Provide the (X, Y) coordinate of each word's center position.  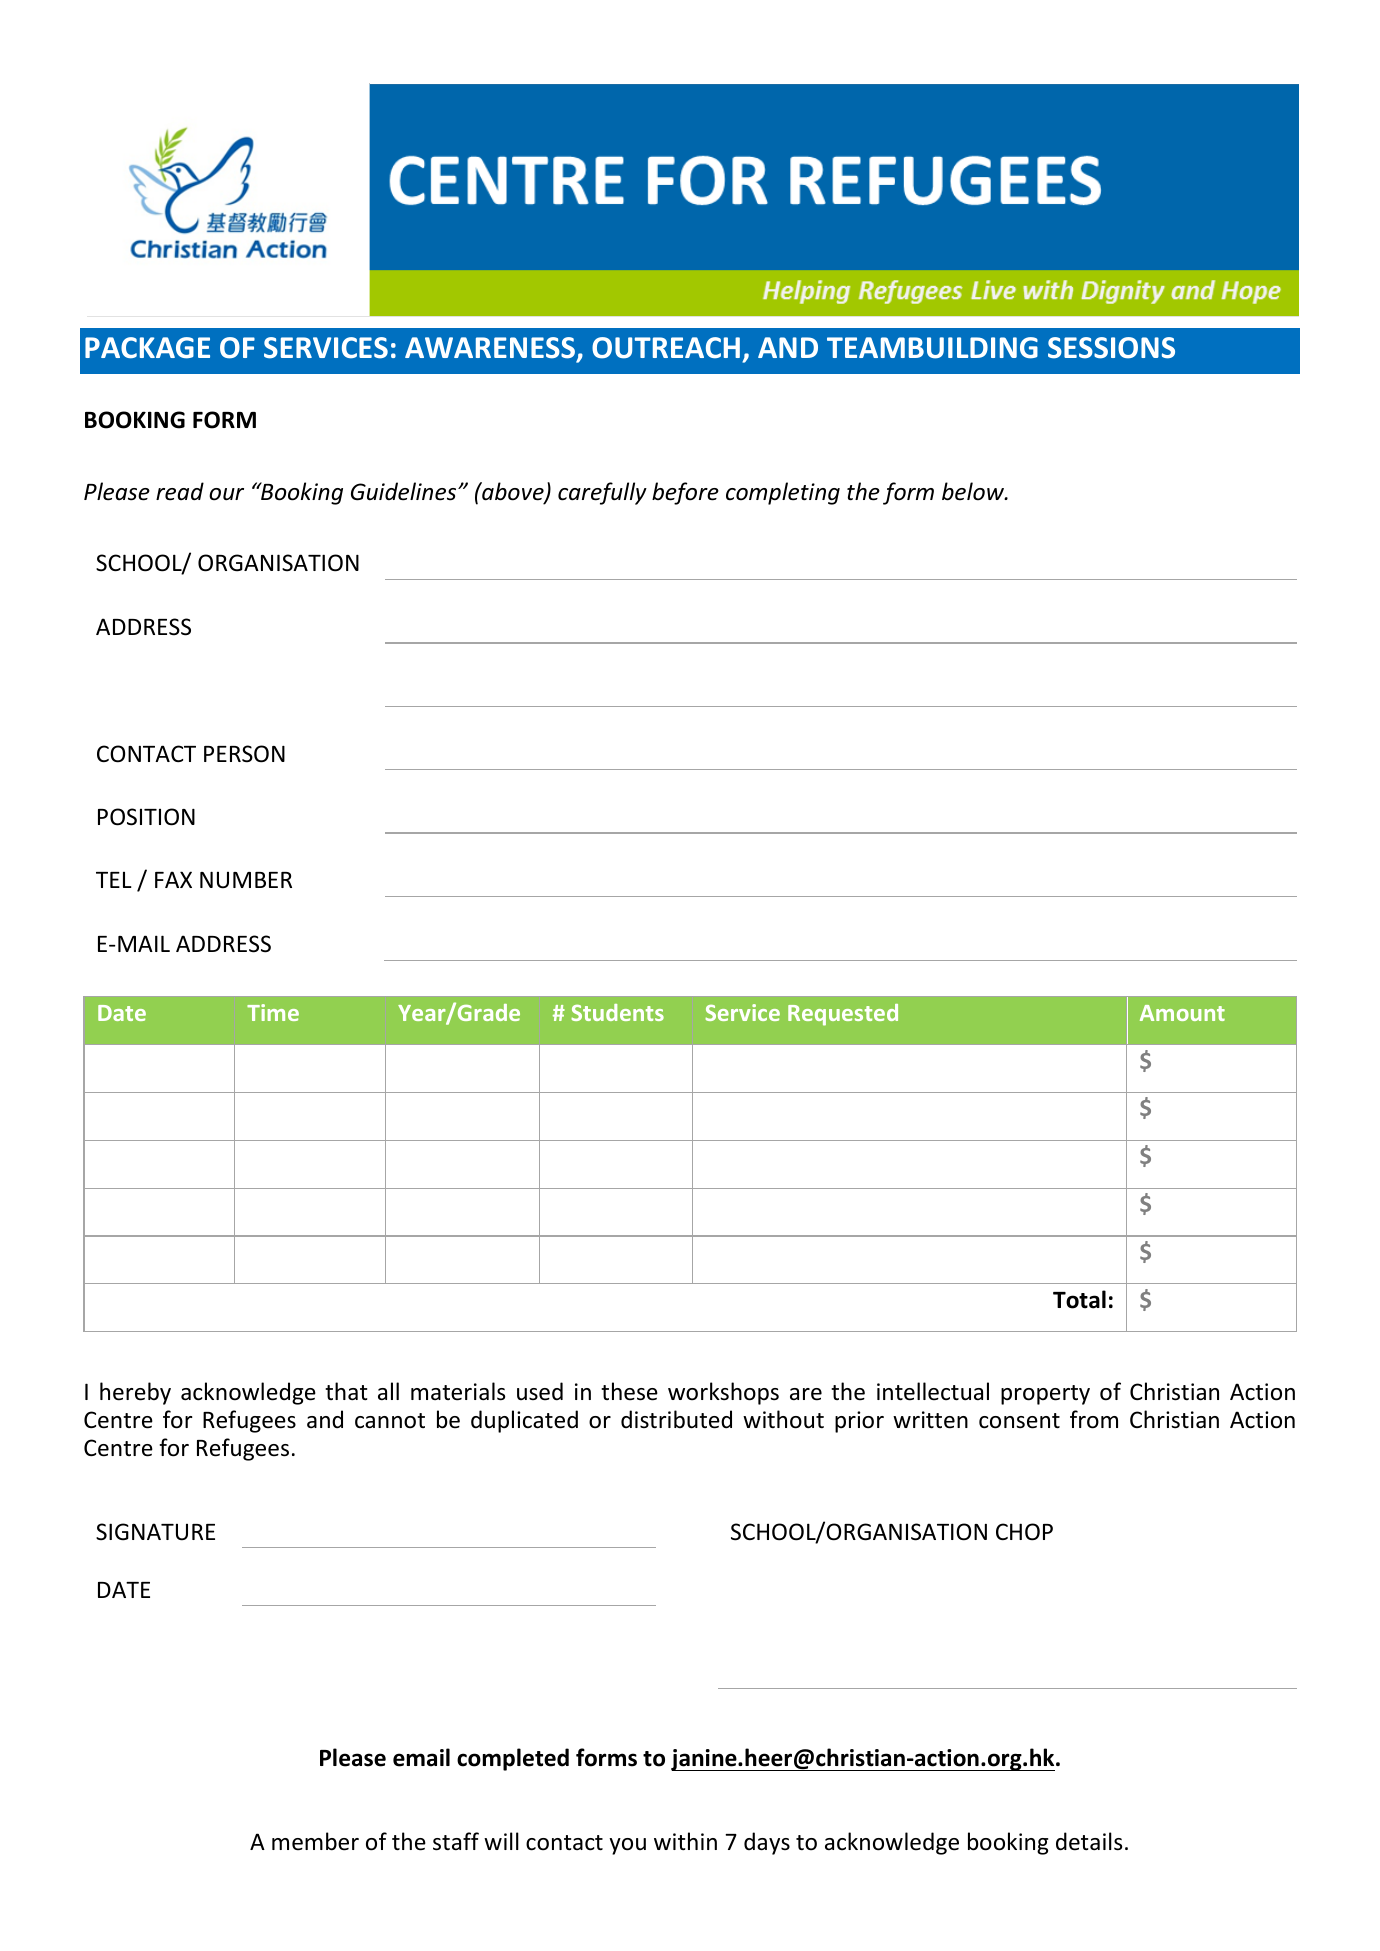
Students (617, 1012)
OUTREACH (666, 348)
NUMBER (246, 880)
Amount (1182, 1013)
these (629, 1391)
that (346, 1391)
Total (1079, 1299)
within (685, 1841)
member (315, 1841)
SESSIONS (1111, 348)
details (1089, 1841)
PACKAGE (147, 348)
